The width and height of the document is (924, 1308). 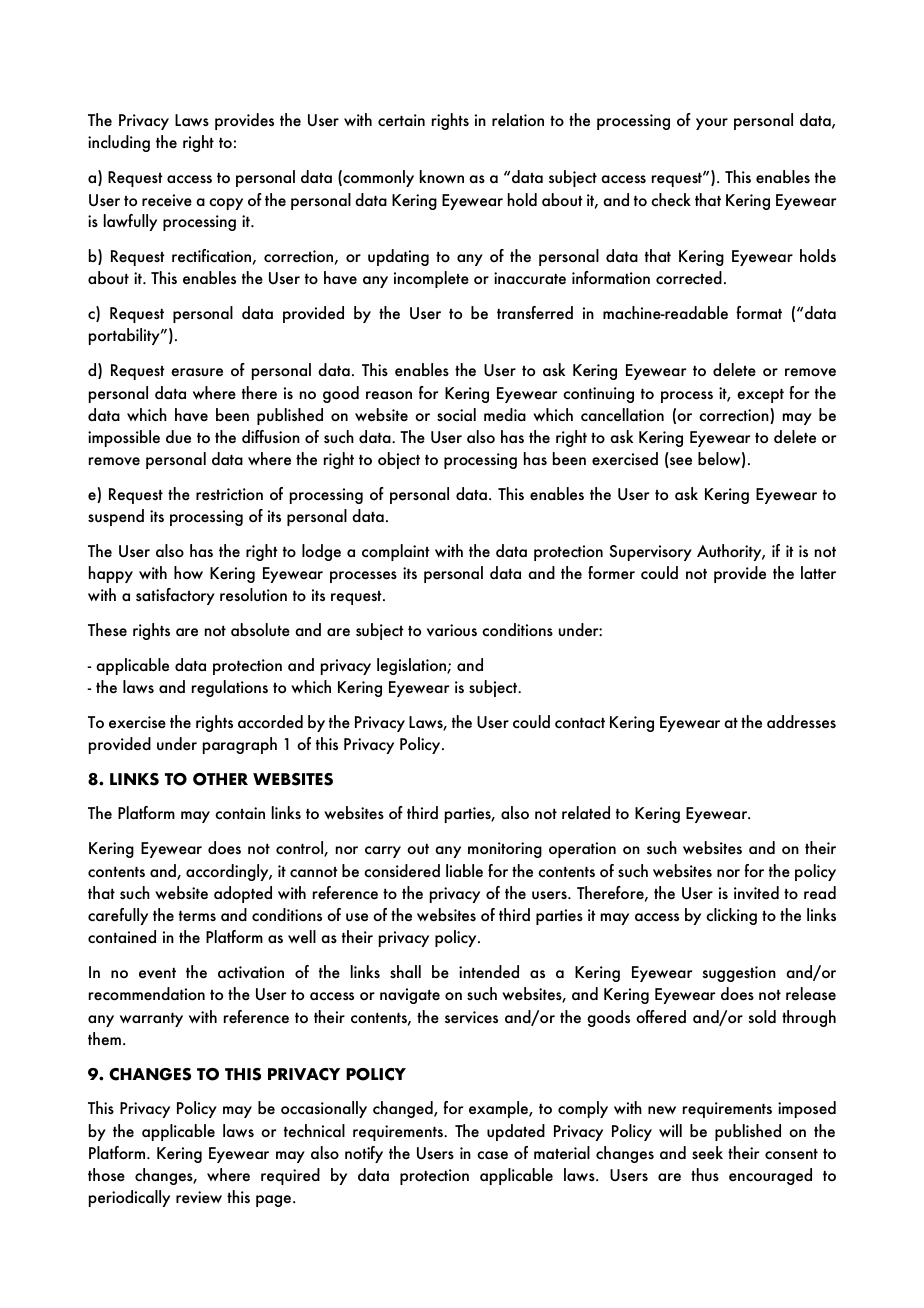 I want to click on liable, so click(x=464, y=871).
